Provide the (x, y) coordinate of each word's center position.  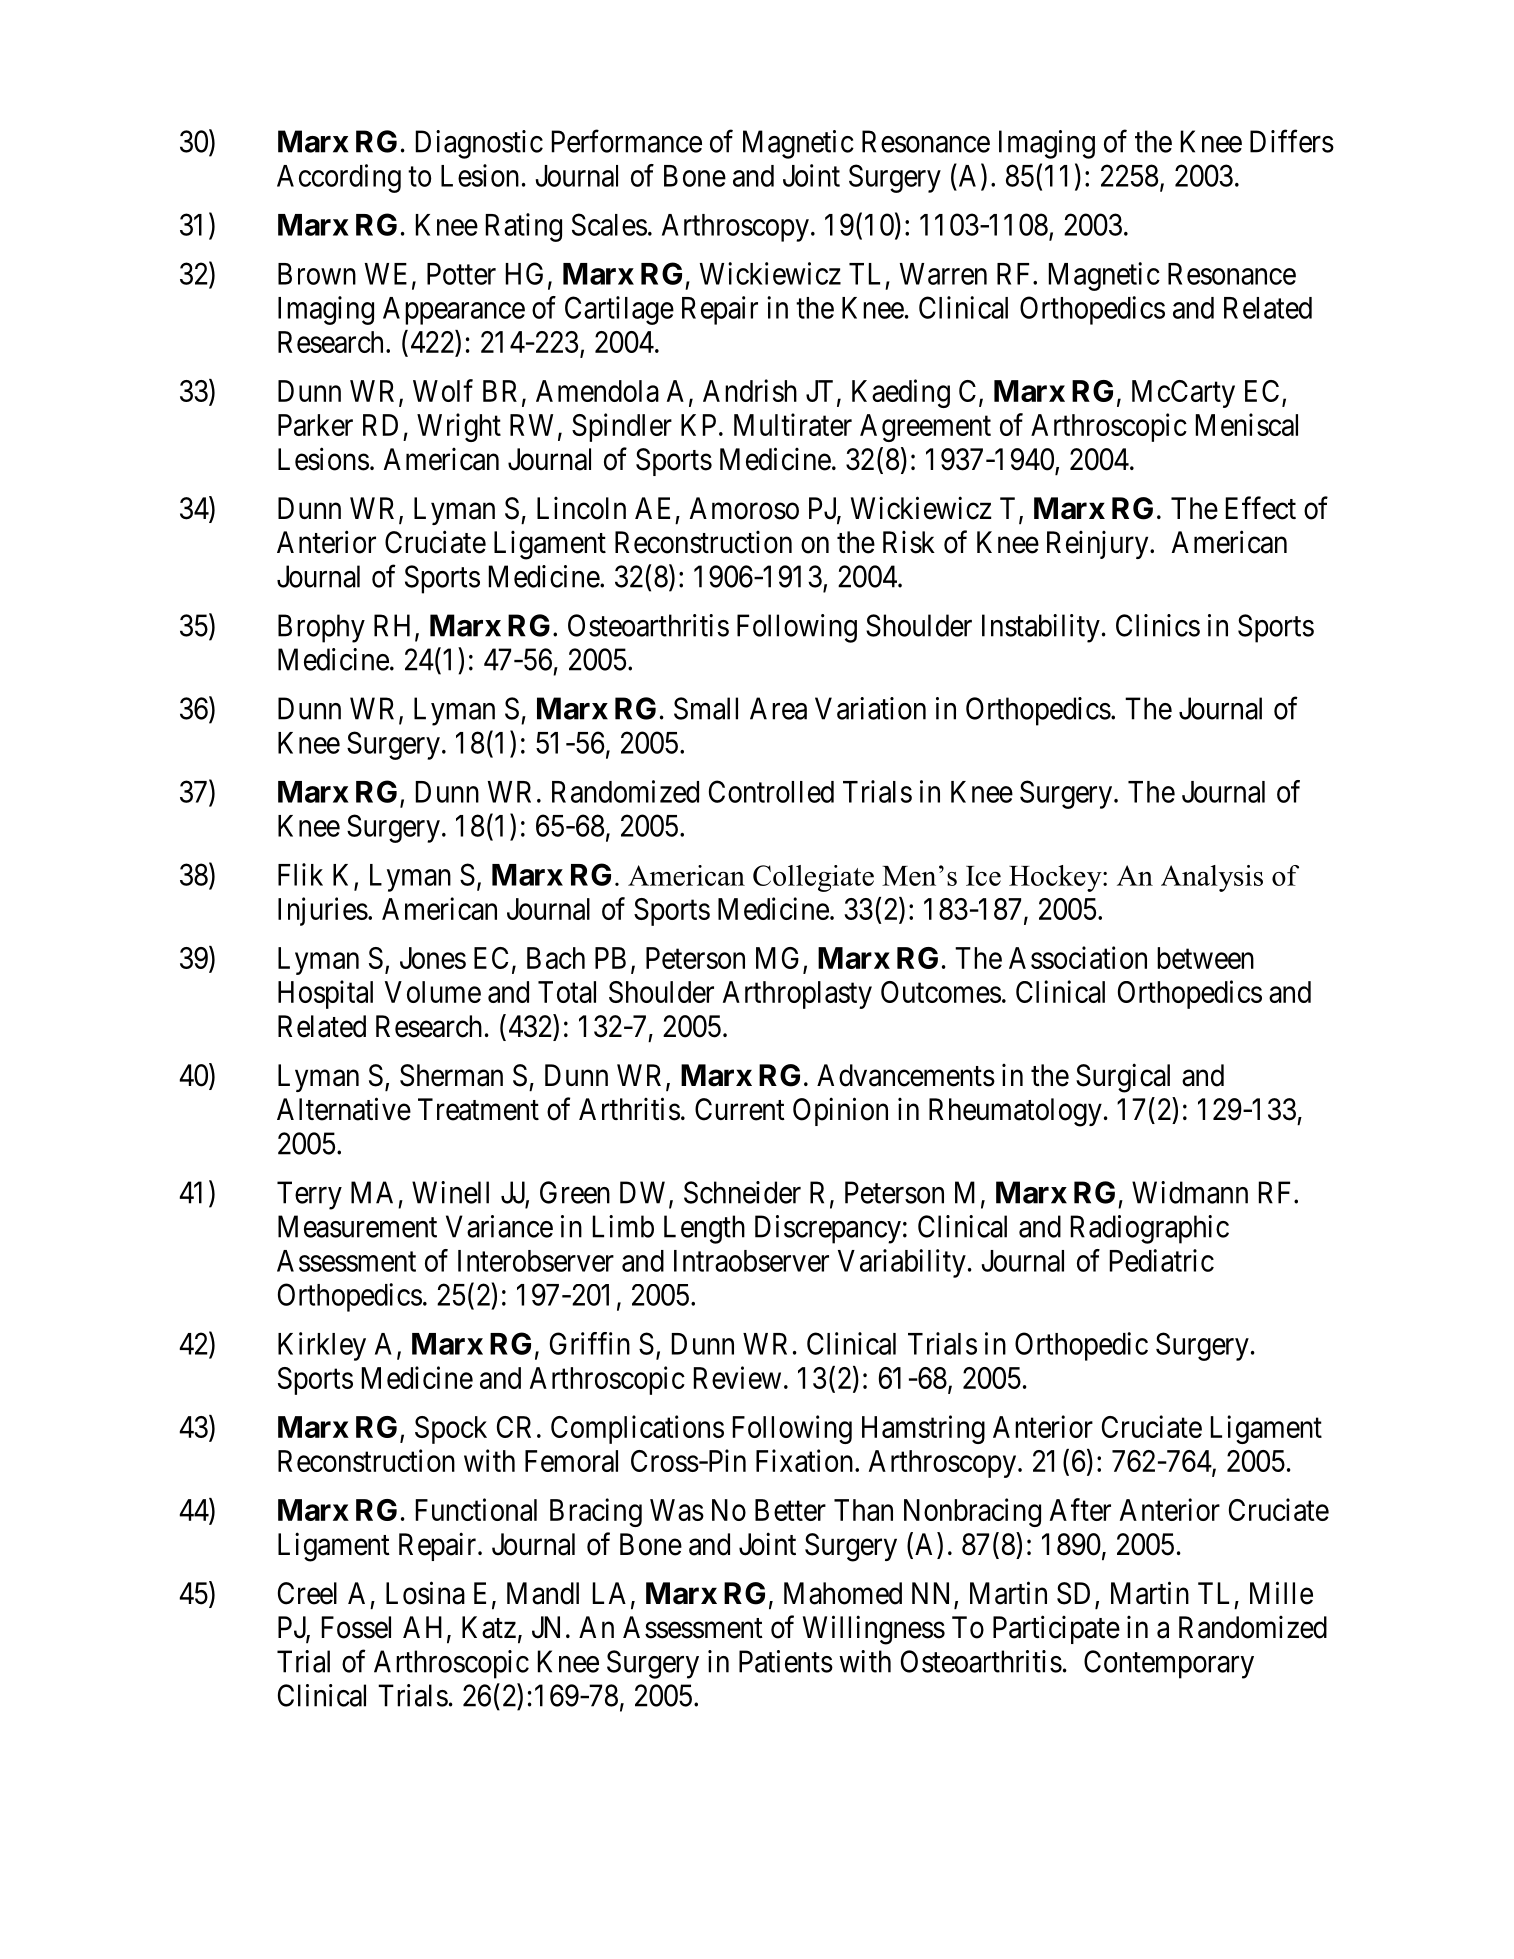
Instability (1041, 628)
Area (778, 708)
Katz (489, 1627)
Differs (1292, 141)
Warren (943, 274)
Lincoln (581, 508)
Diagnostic (479, 144)
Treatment (478, 1109)
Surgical (1123, 1078)
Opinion (840, 1111)
